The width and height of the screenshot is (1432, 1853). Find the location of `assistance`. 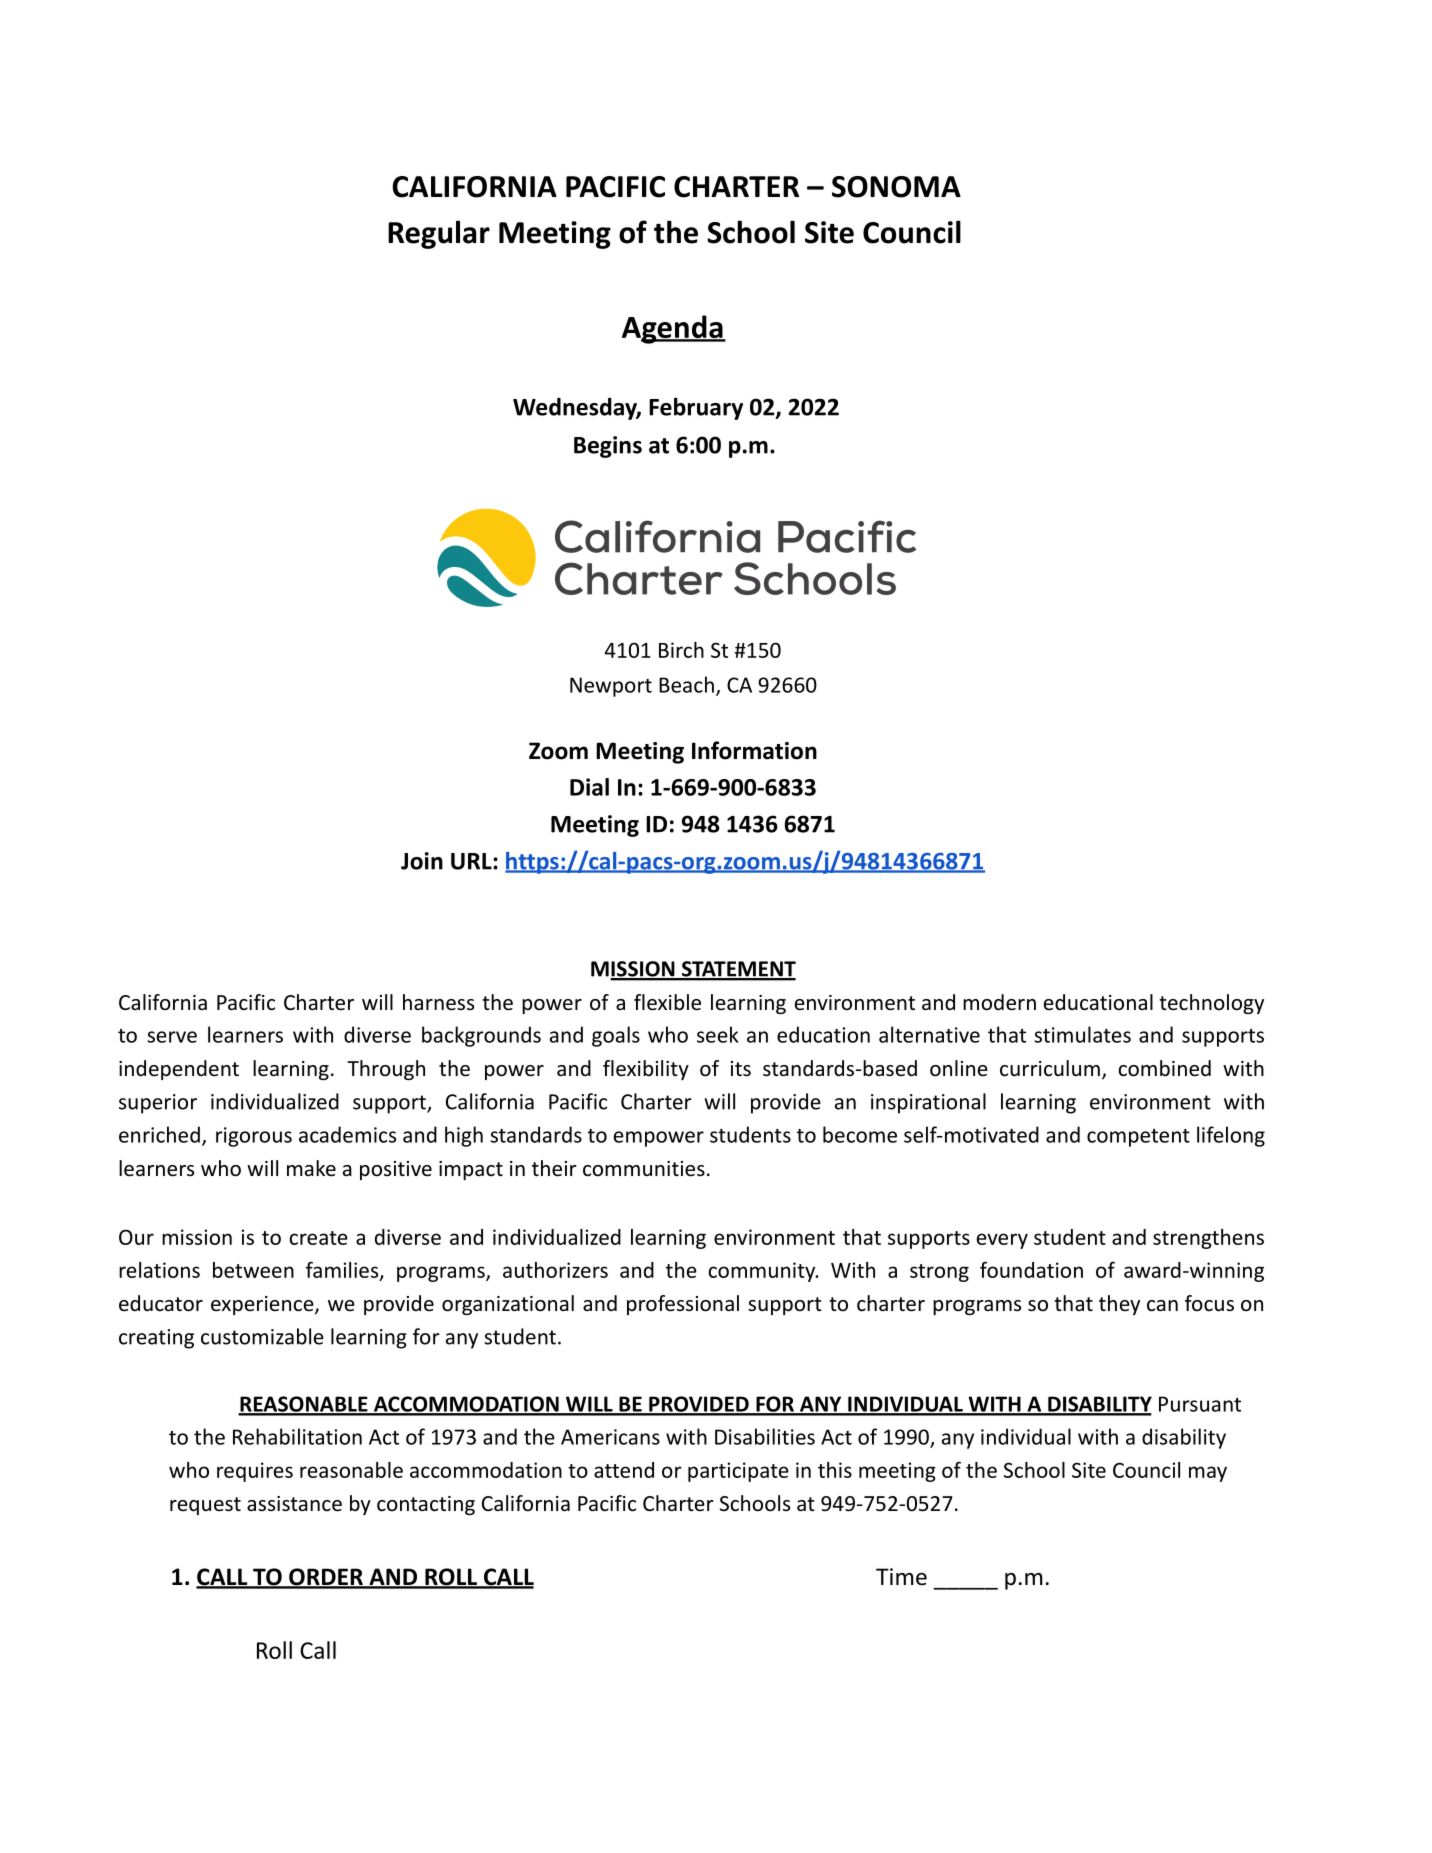

assistance is located at coordinates (294, 1504).
